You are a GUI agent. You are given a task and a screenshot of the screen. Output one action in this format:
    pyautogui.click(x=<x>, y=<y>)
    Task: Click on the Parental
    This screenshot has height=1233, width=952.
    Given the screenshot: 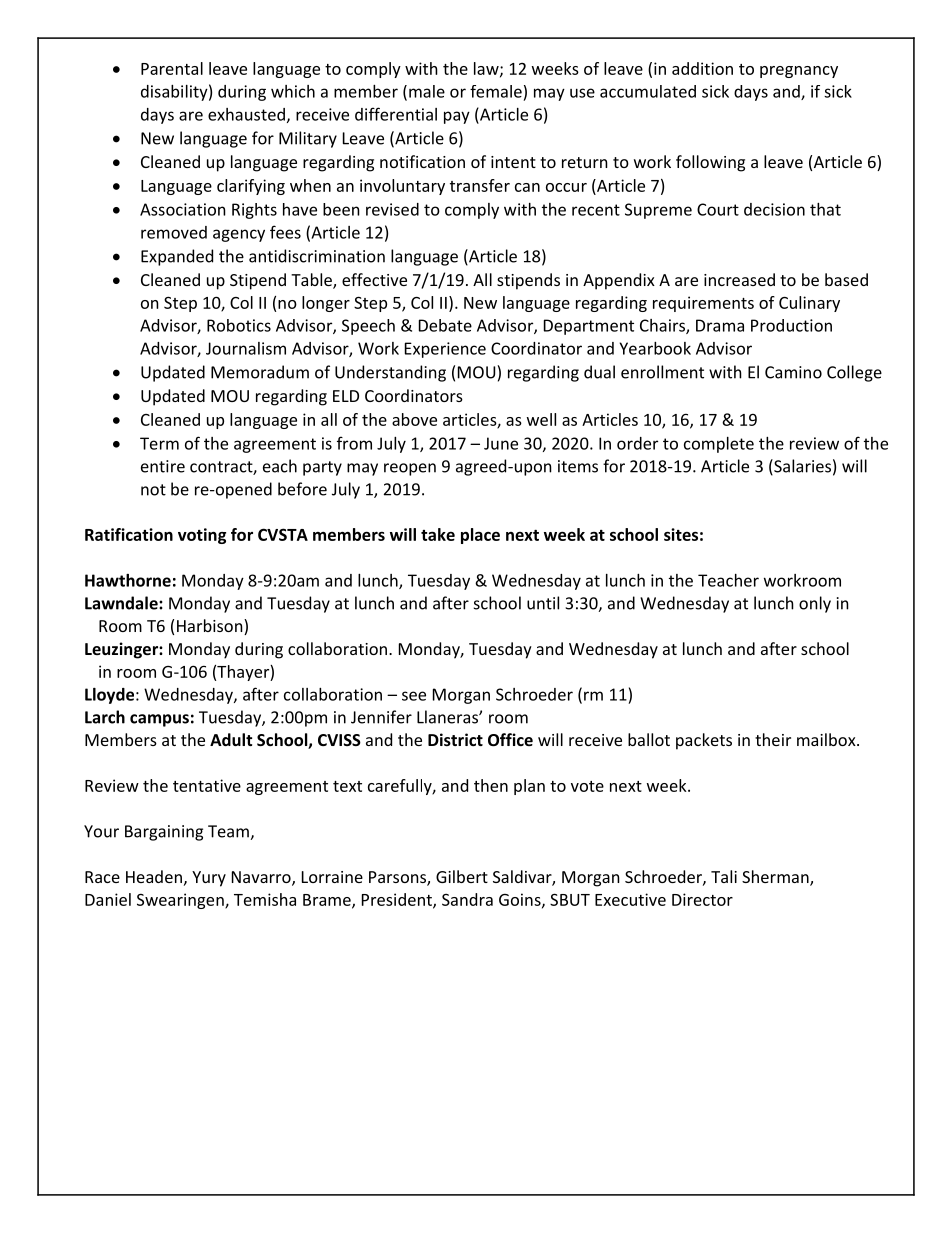 What is the action you would take?
    pyautogui.click(x=172, y=68)
